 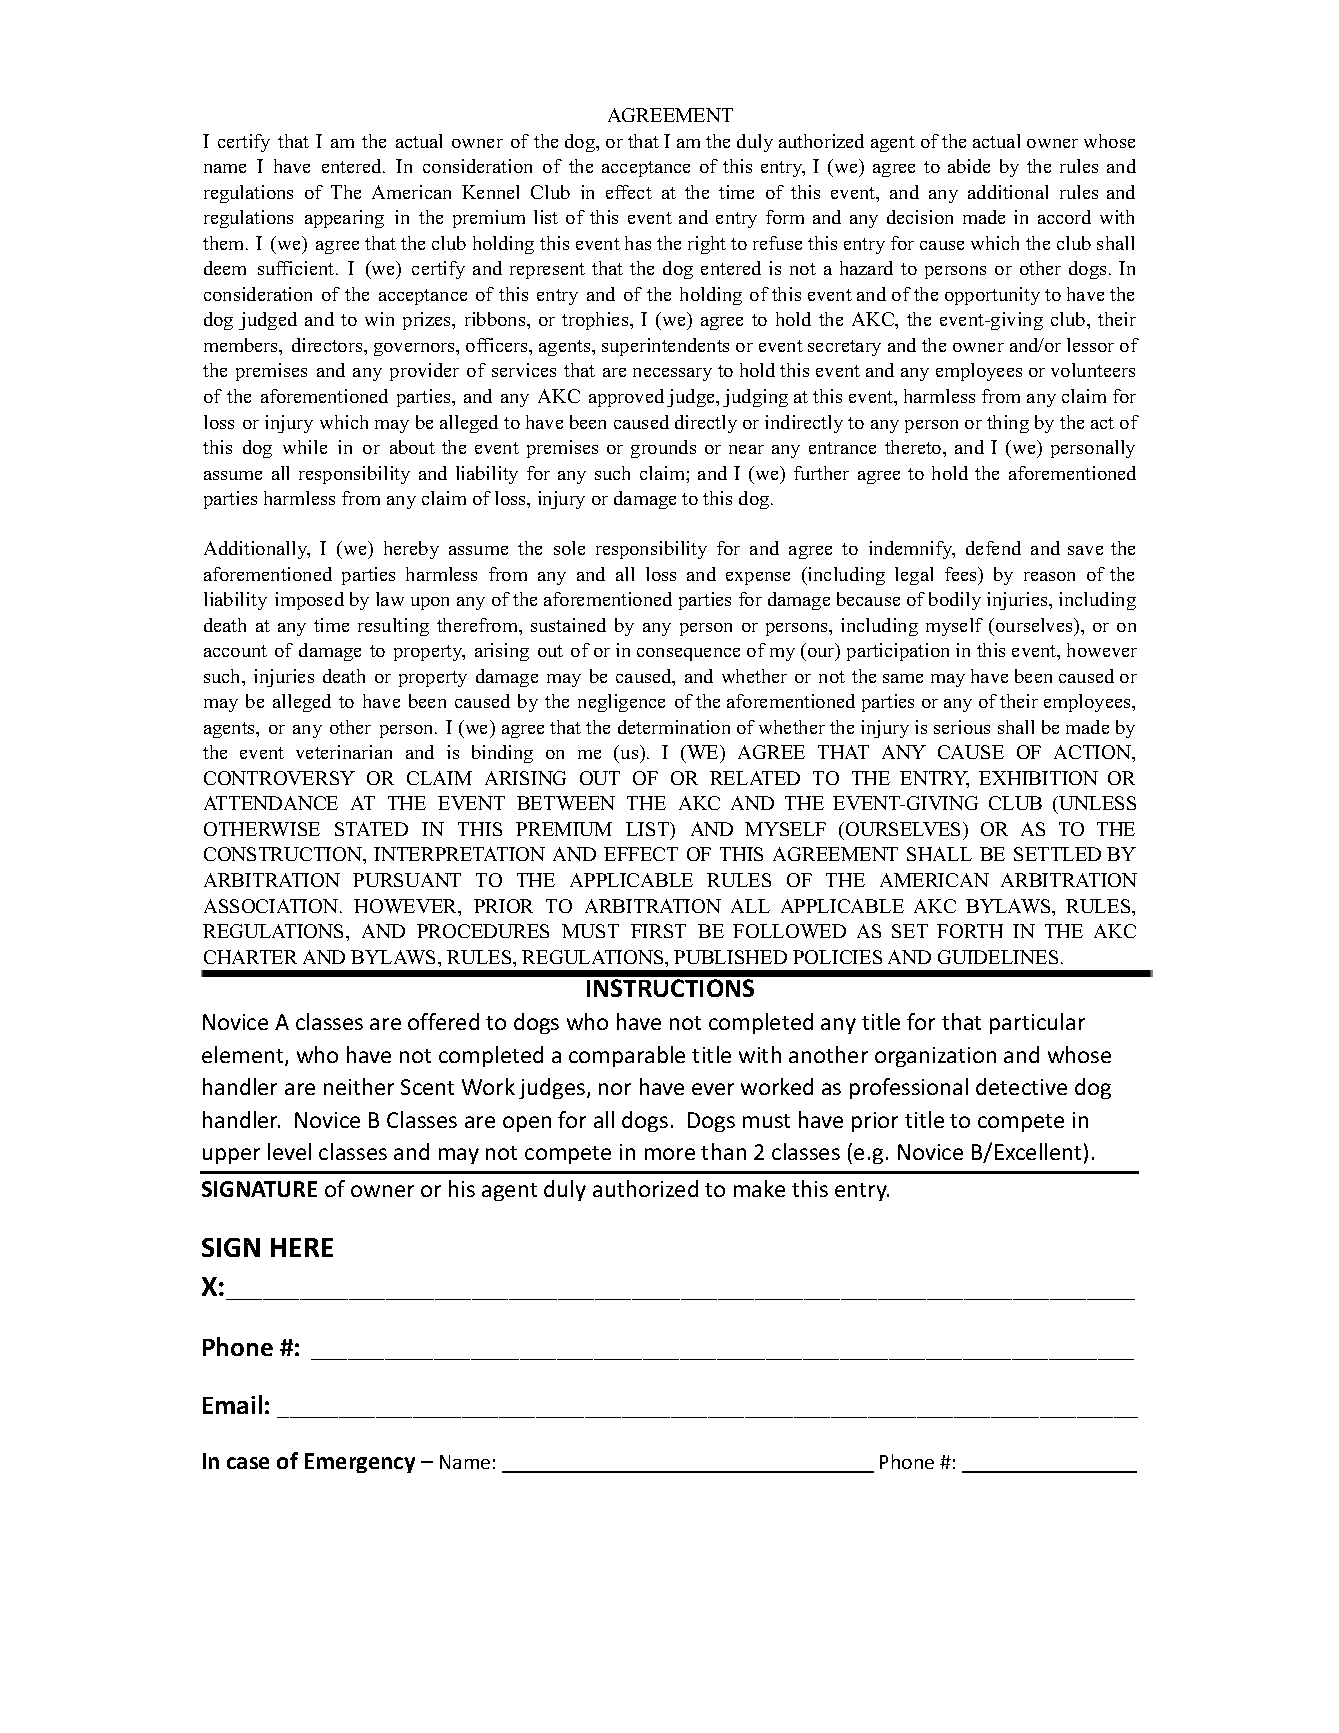 What do you see at coordinates (638, 243) in the screenshot?
I see `has` at bounding box center [638, 243].
